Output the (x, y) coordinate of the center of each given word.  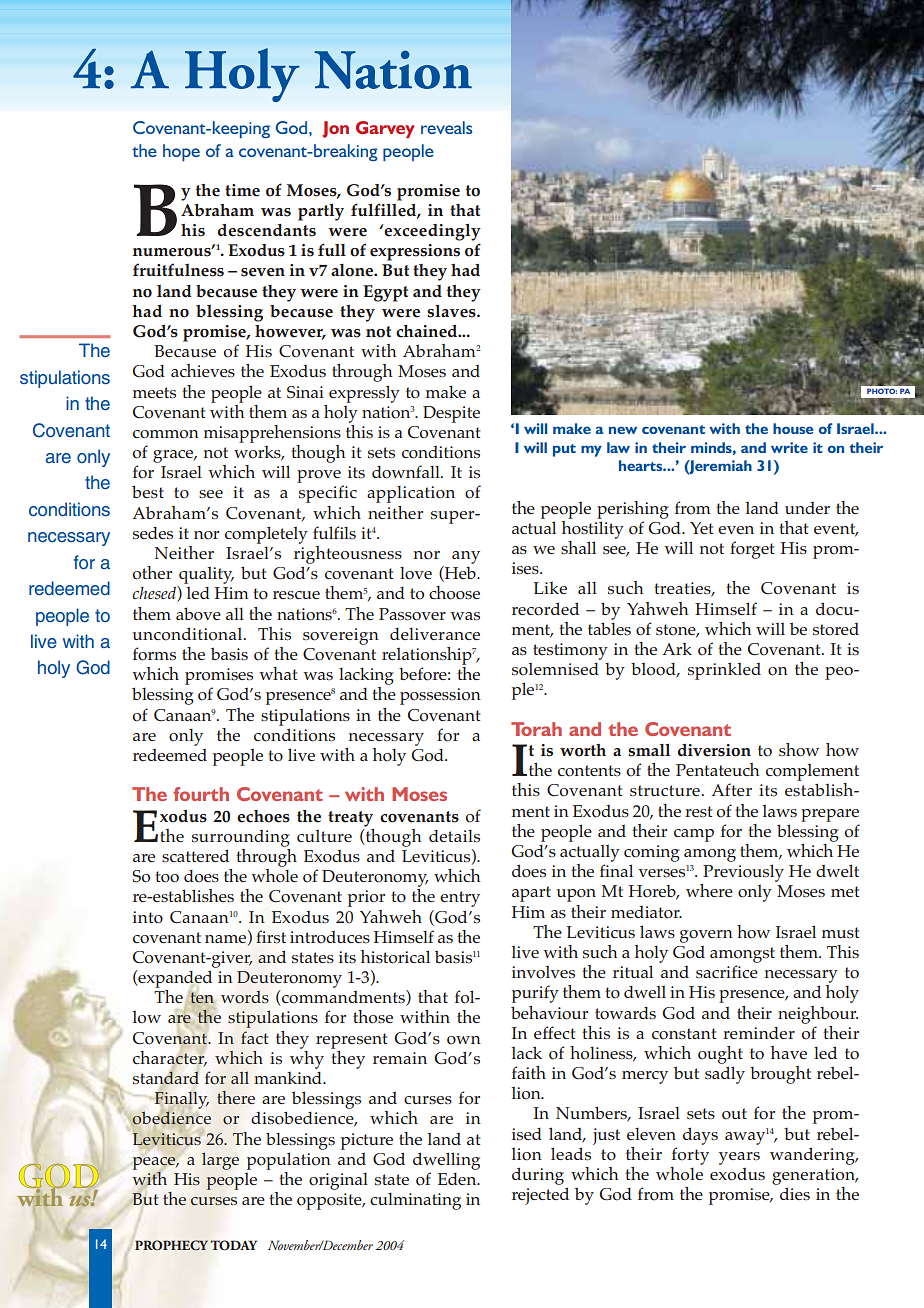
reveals (446, 127)
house (793, 428)
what (278, 673)
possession (440, 696)
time (242, 190)
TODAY (233, 1245)
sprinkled (724, 671)
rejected (540, 1196)
